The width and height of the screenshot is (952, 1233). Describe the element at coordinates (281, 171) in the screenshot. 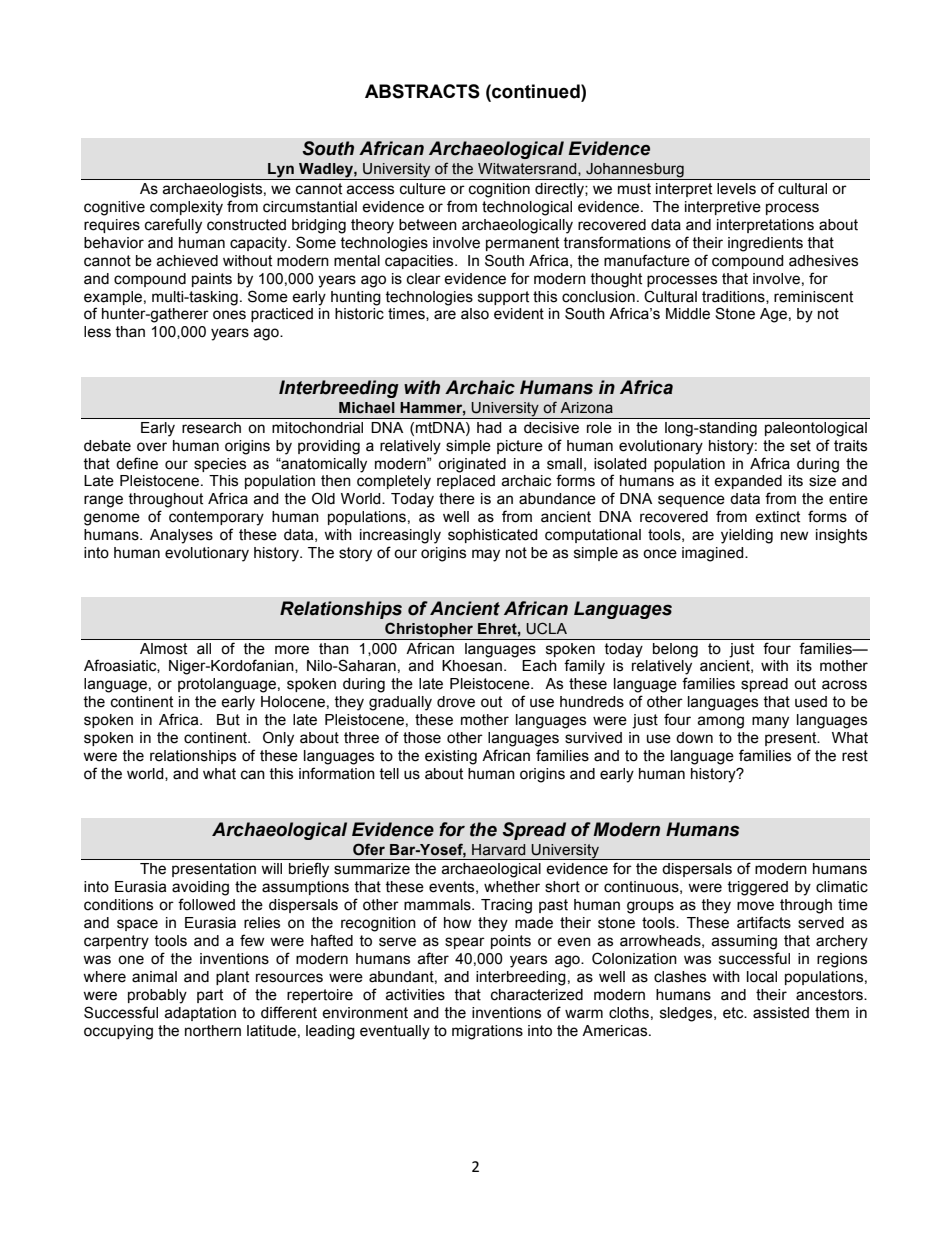

I see `Lyn` at that location.
